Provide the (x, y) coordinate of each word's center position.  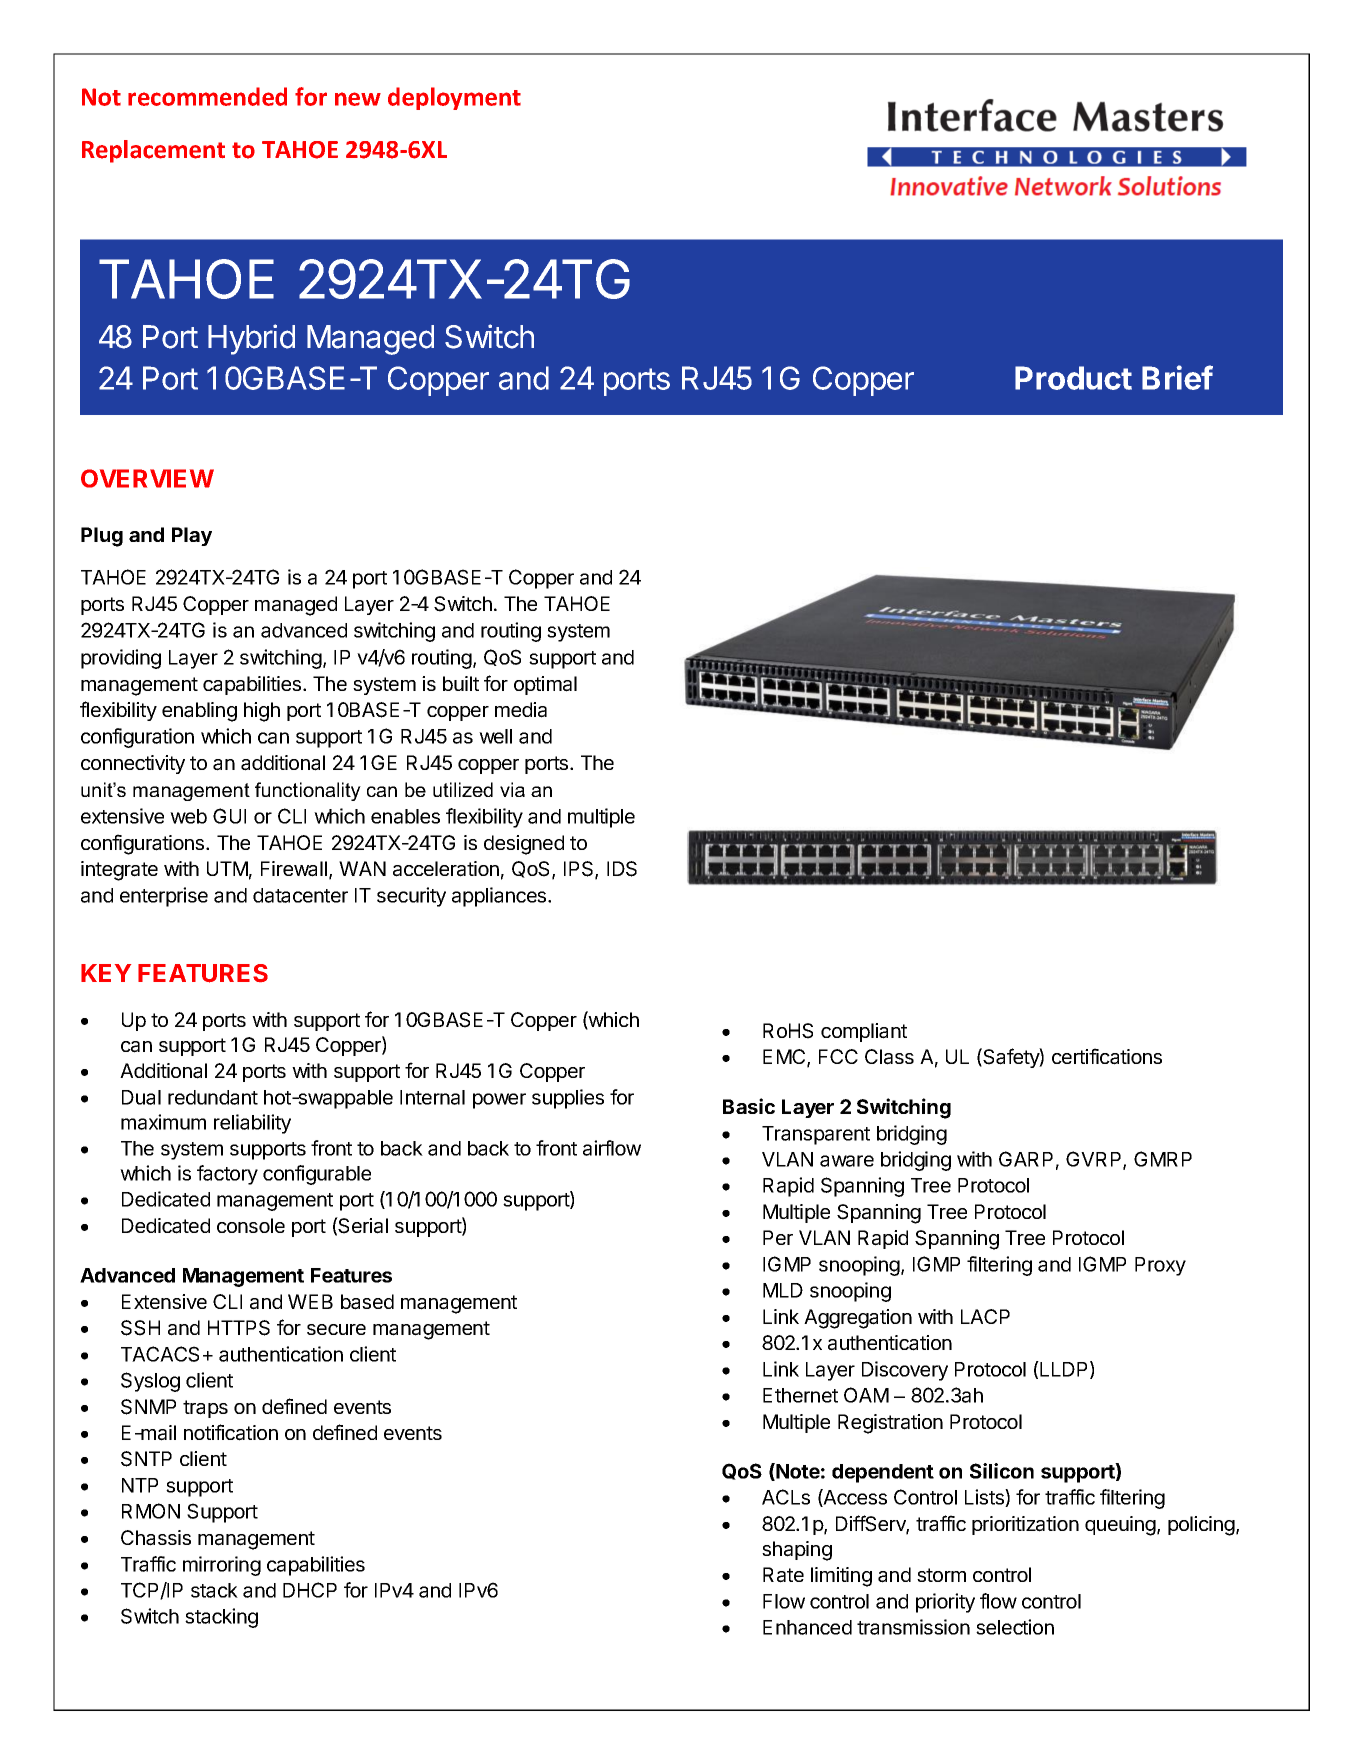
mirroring (222, 1566)
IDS (622, 869)
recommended (207, 96)
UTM (227, 868)
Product (1073, 378)
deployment (454, 98)
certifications (1107, 1056)
